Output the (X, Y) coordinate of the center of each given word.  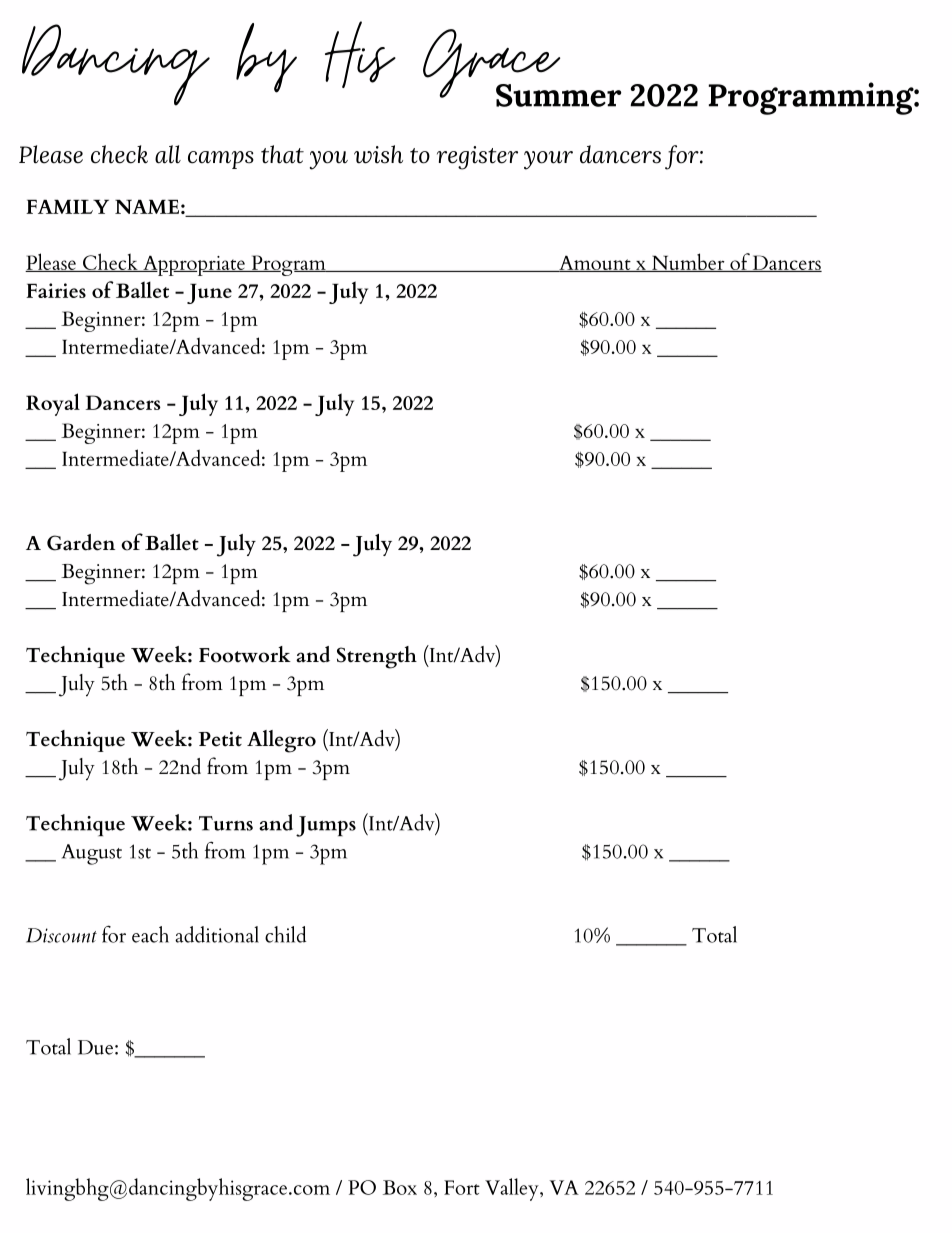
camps (221, 160)
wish (378, 154)
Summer (559, 95)
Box (400, 1187)
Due (95, 1047)
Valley (513, 1189)
